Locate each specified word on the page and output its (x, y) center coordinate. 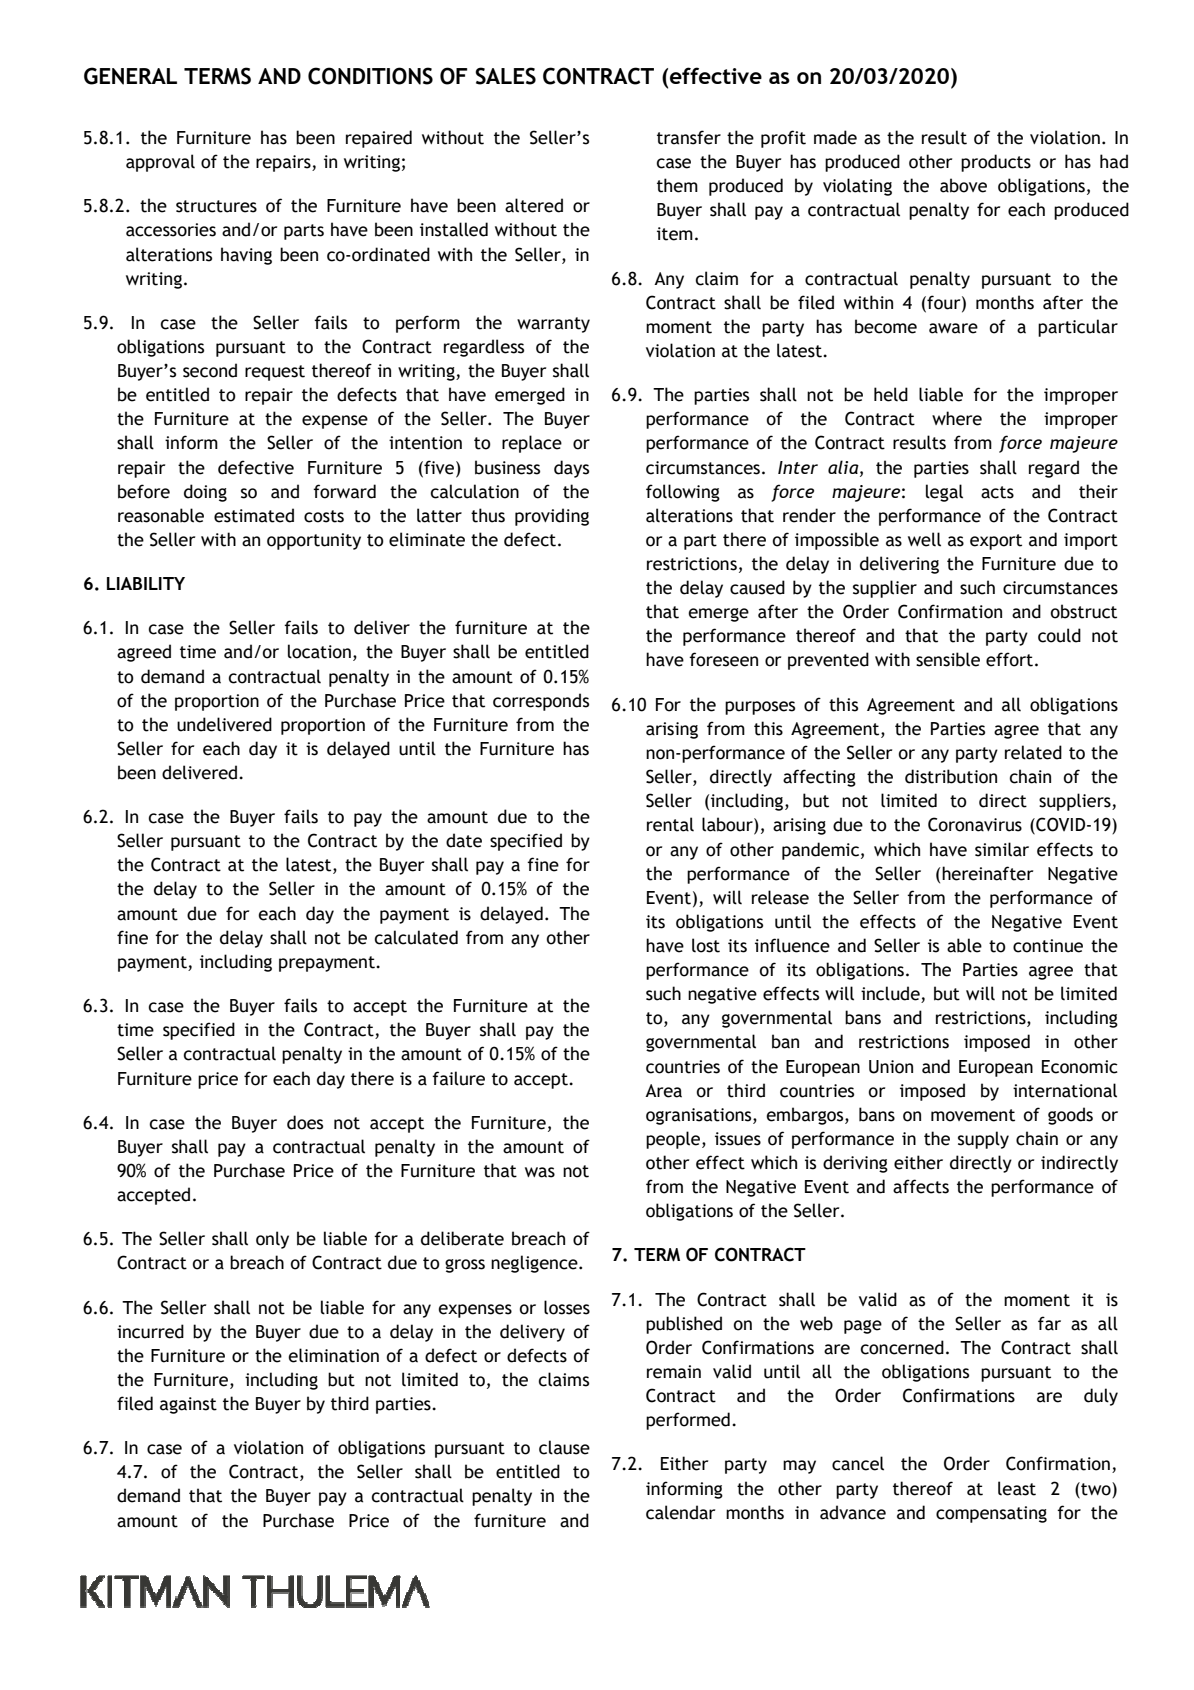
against (188, 1405)
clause (564, 1447)
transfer (689, 137)
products (996, 163)
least (1017, 1488)
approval (160, 163)
